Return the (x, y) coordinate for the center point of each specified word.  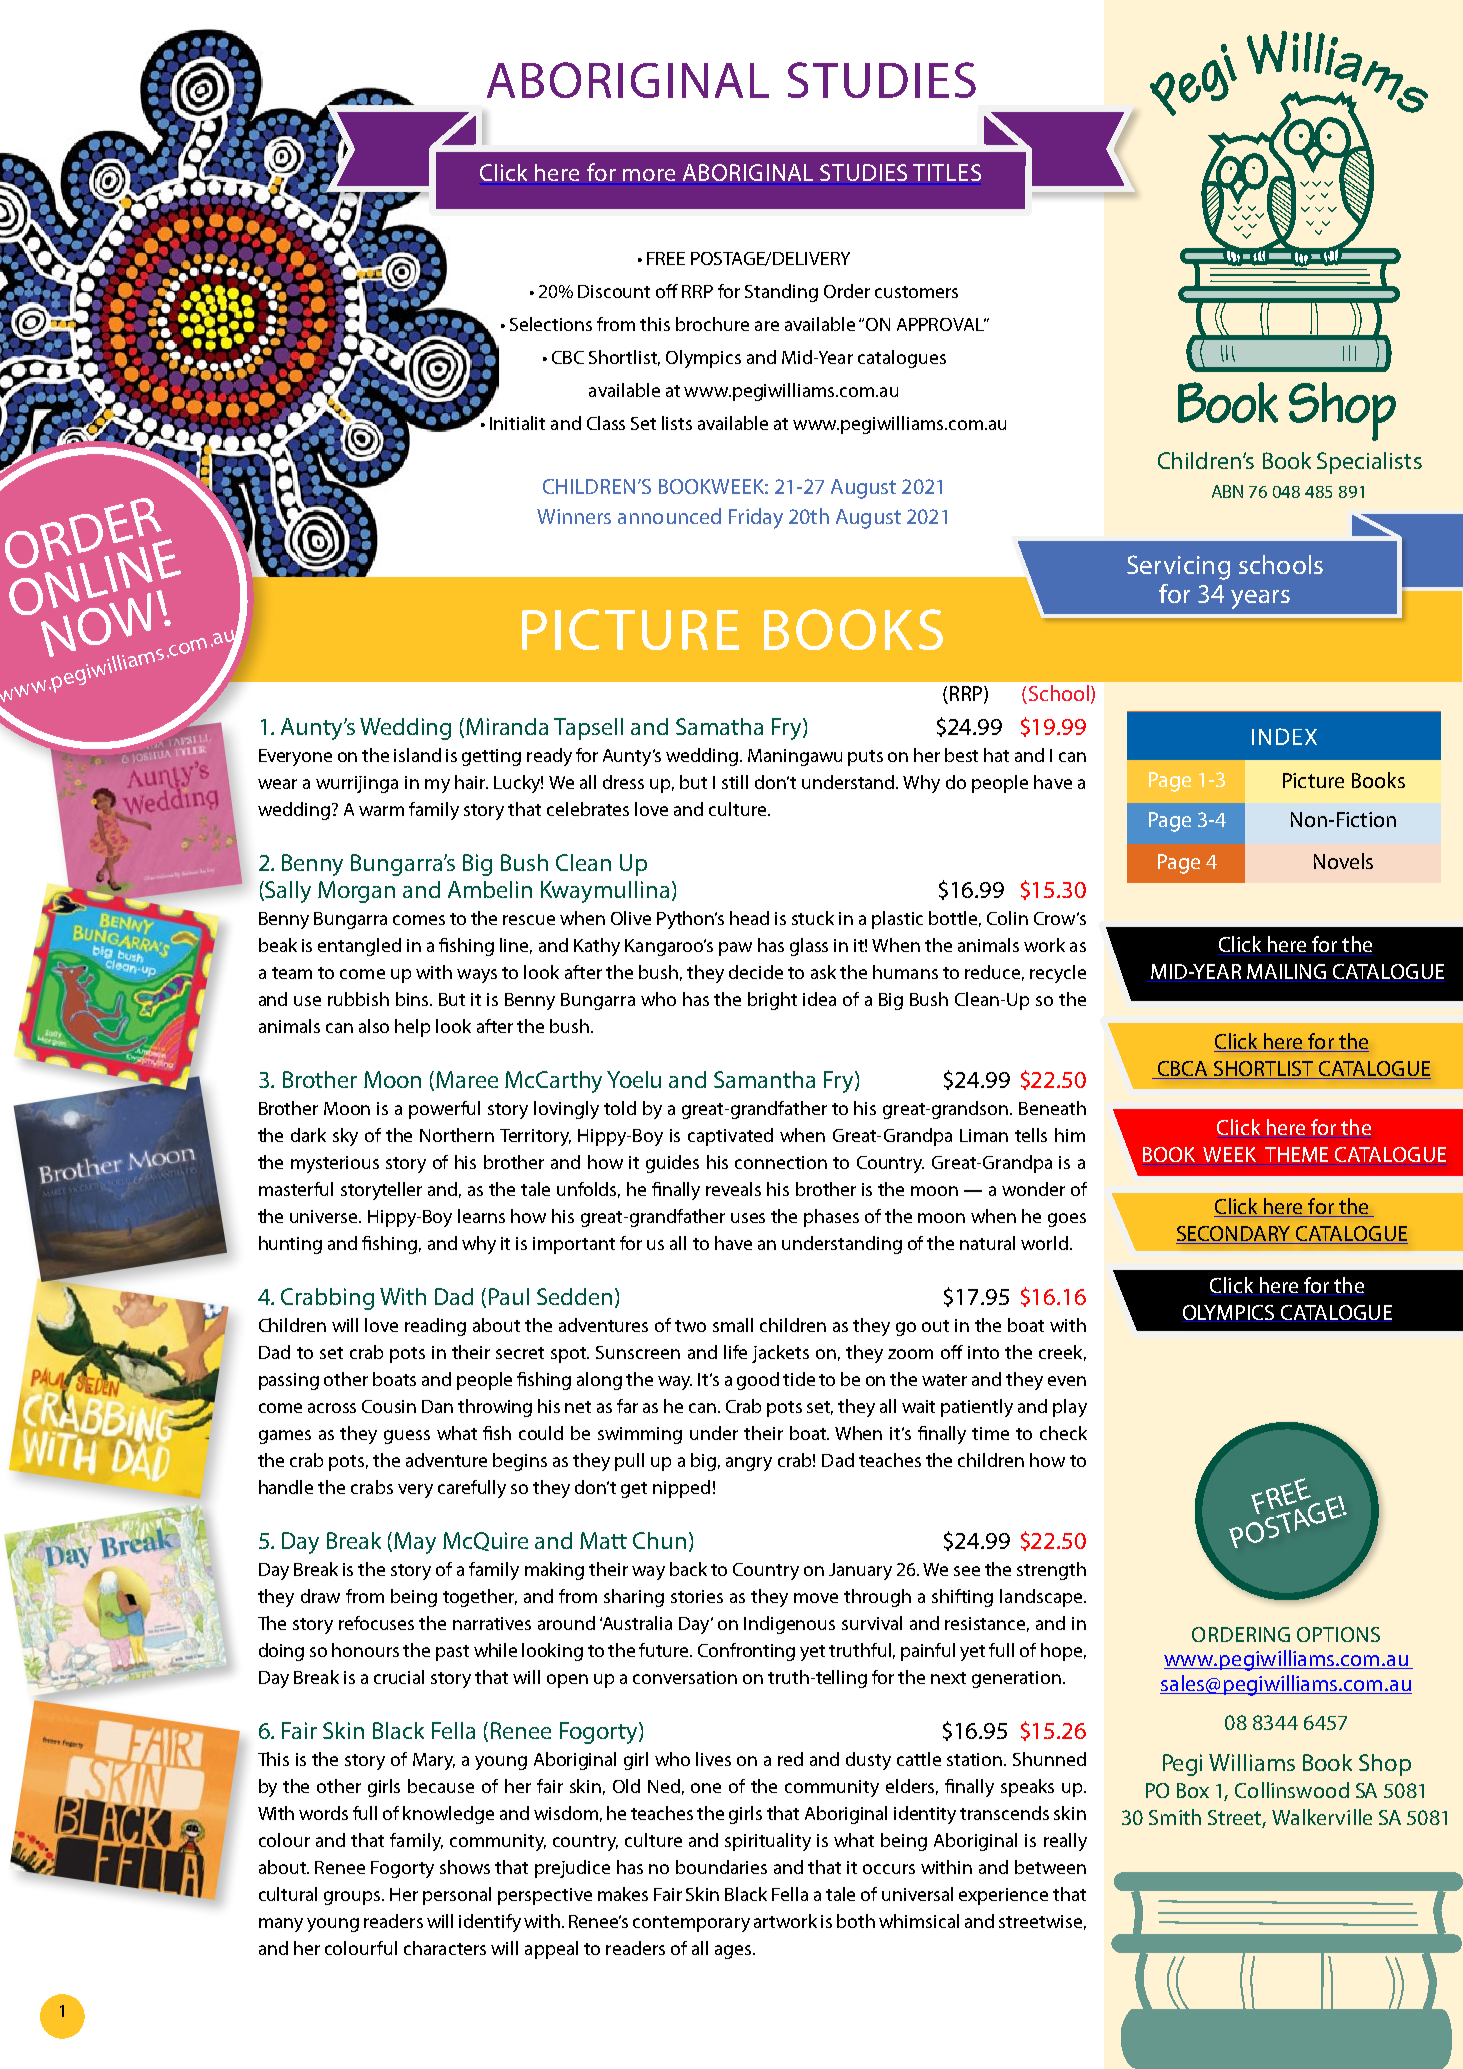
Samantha (764, 1079)
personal (457, 1896)
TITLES (947, 172)
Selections (551, 324)
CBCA (1182, 1070)
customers (916, 292)
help (412, 1028)
